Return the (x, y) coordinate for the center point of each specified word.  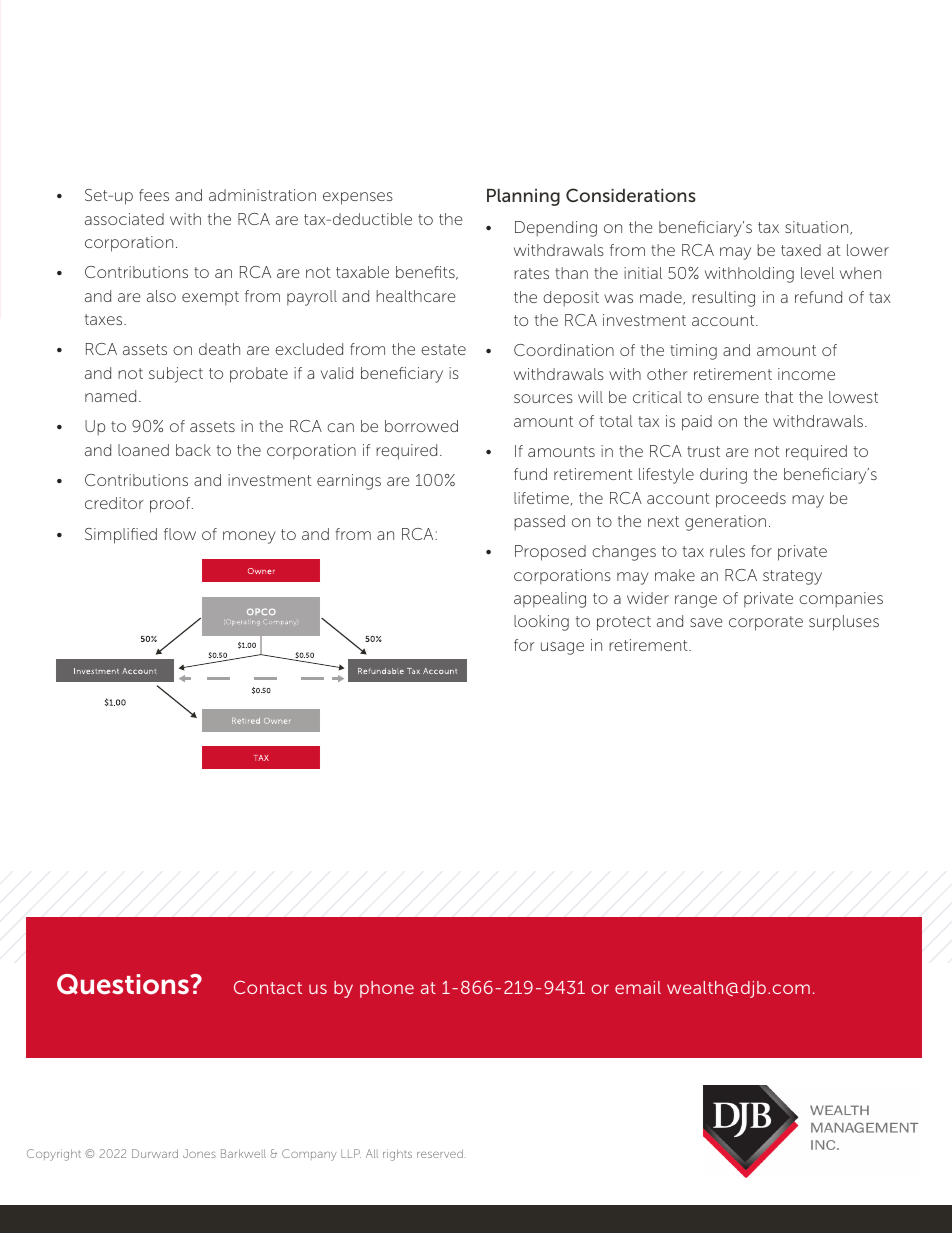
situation (818, 228)
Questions (124, 984)
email (638, 987)
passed (539, 522)
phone (387, 989)
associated (124, 219)
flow (180, 534)
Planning (523, 197)
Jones (199, 1153)
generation (725, 523)
